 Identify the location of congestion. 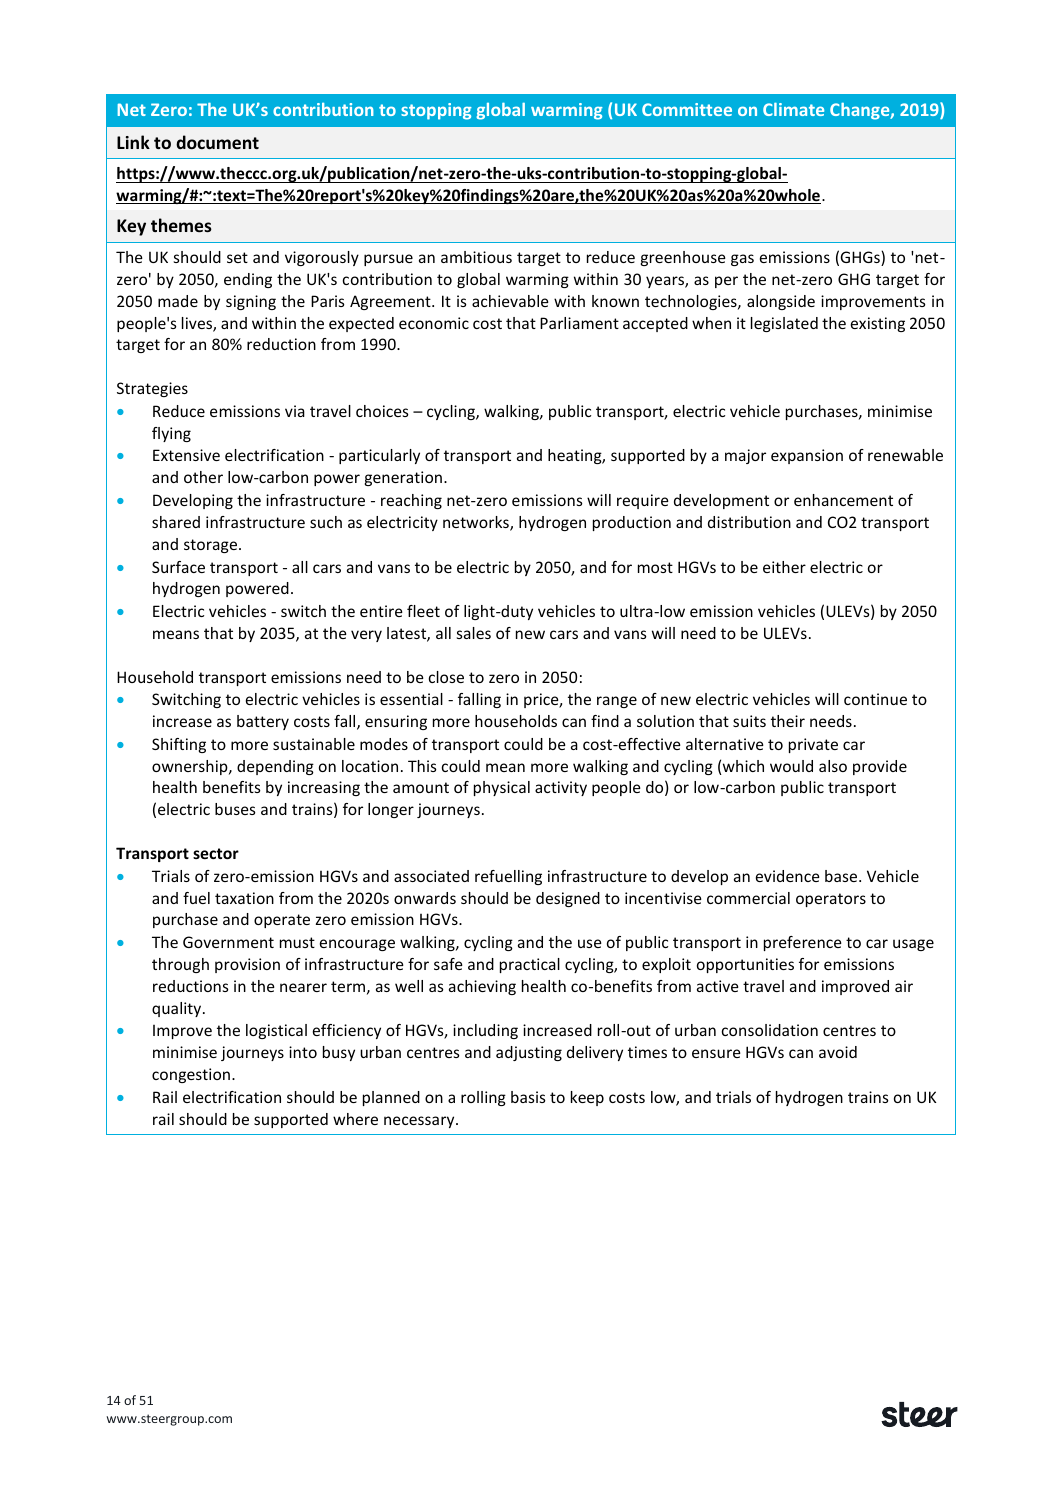
(192, 1075).
